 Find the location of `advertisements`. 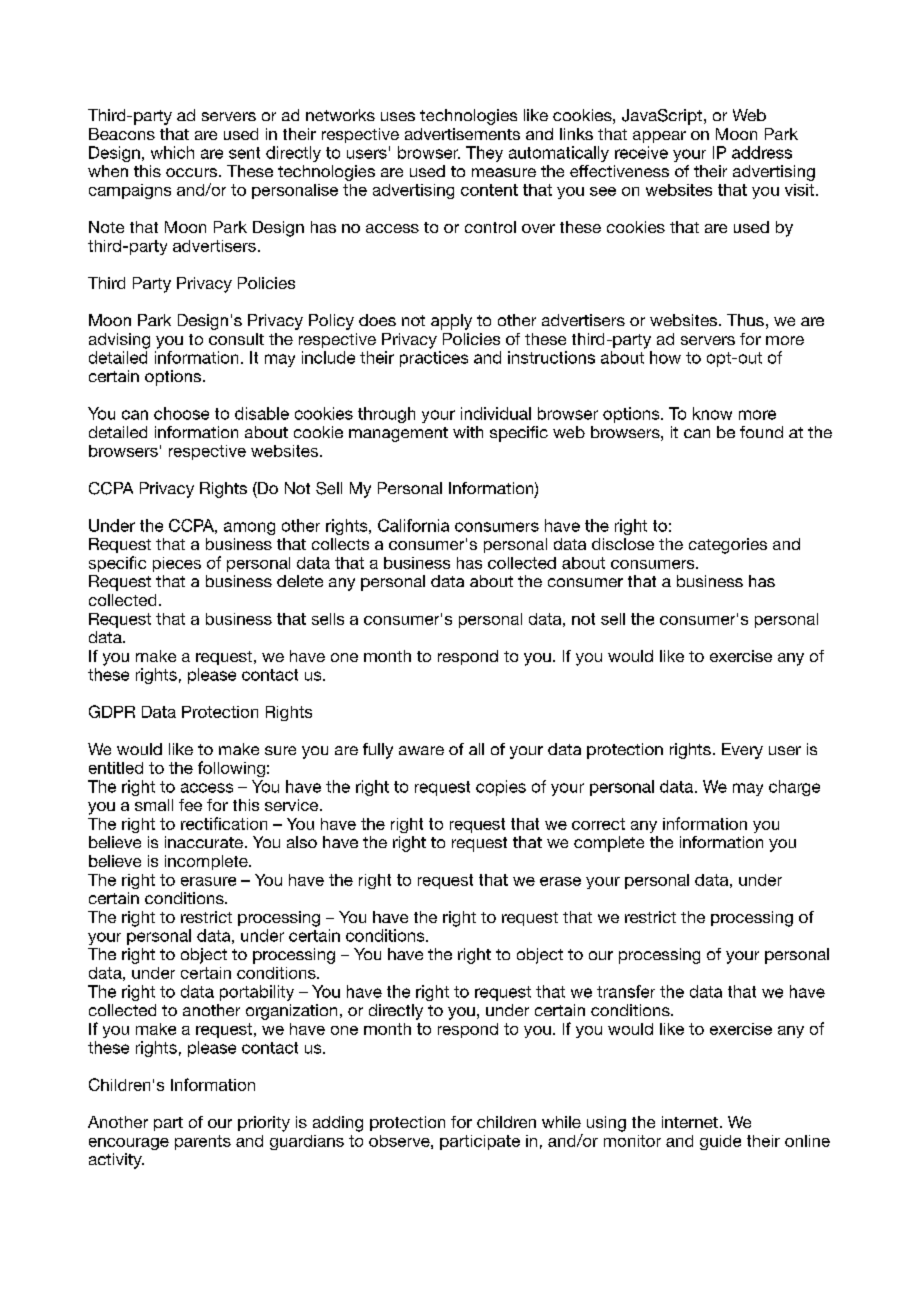

advertisements is located at coordinates (462, 134).
